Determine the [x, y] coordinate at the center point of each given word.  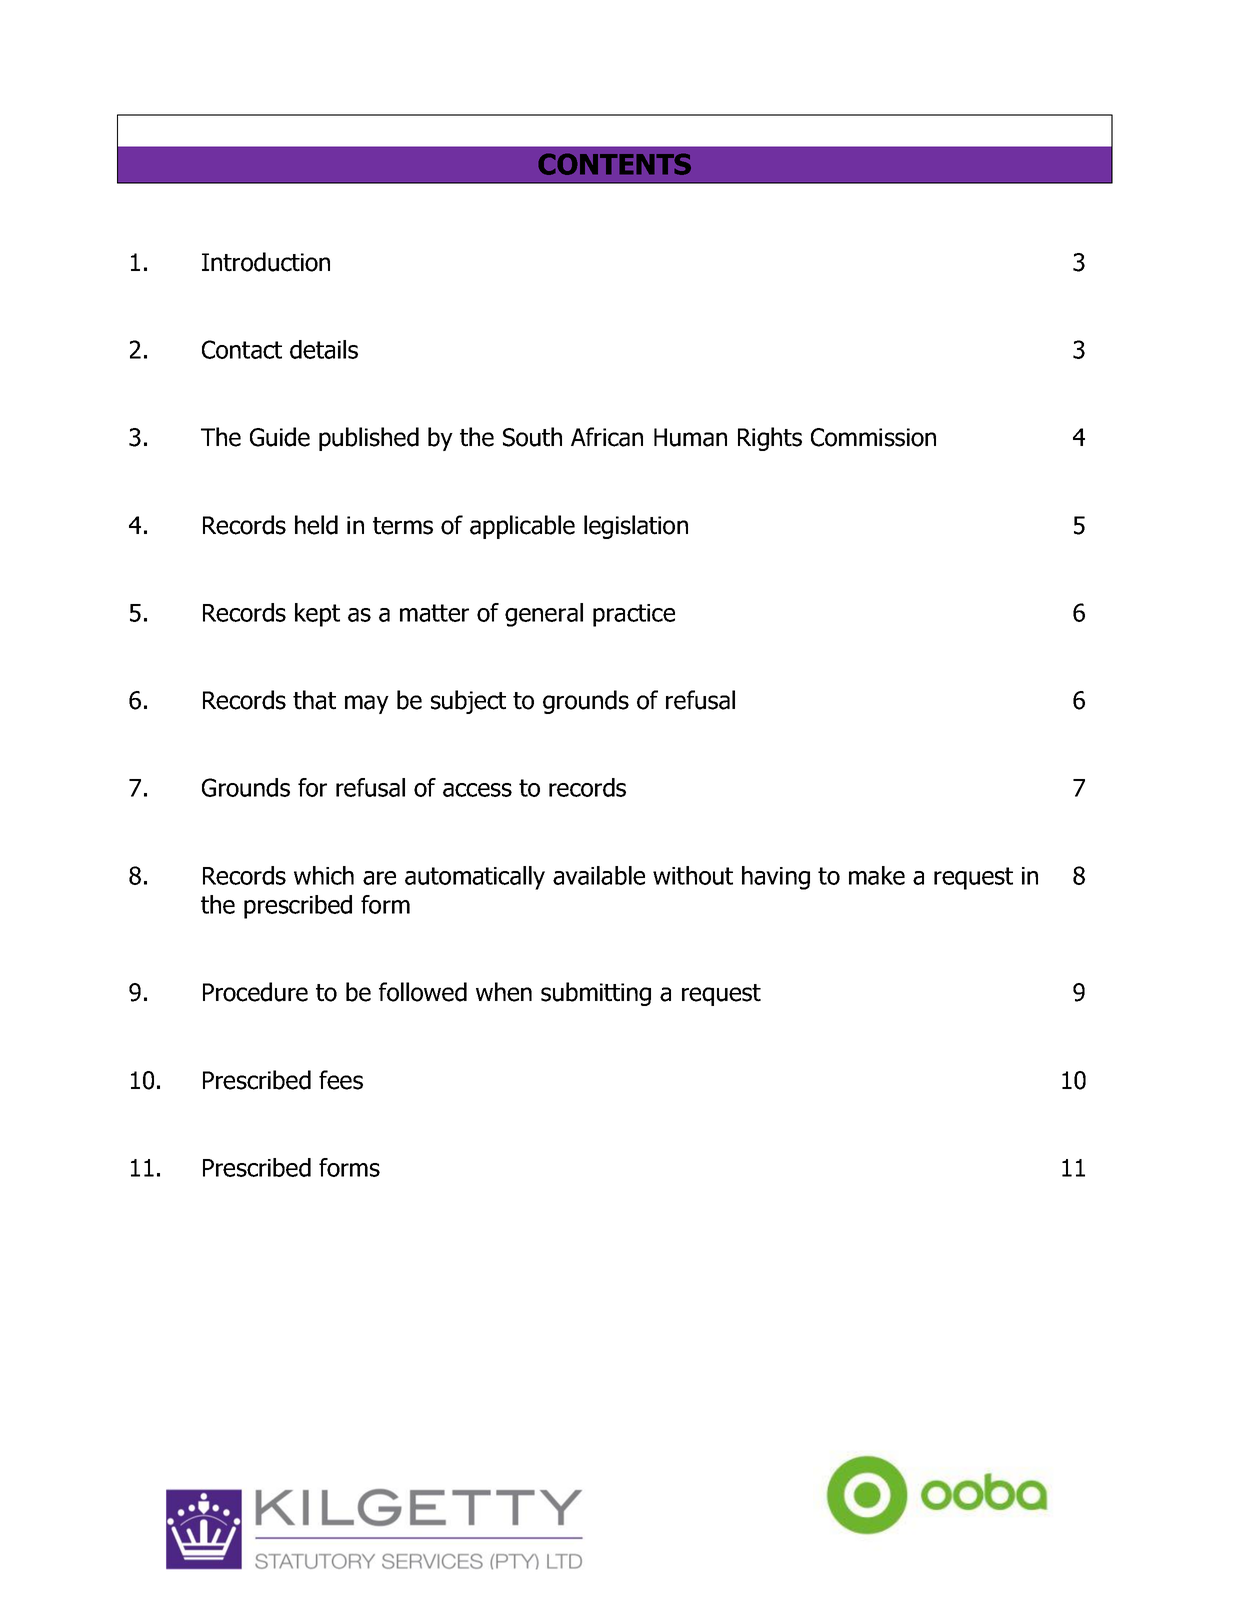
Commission [873, 437]
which [324, 875]
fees [341, 1080]
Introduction [266, 262]
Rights [770, 439]
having [776, 878]
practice [634, 615]
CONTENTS [614, 164]
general [544, 615]
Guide [280, 437]
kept [317, 615]
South [532, 437]
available [599, 875]
